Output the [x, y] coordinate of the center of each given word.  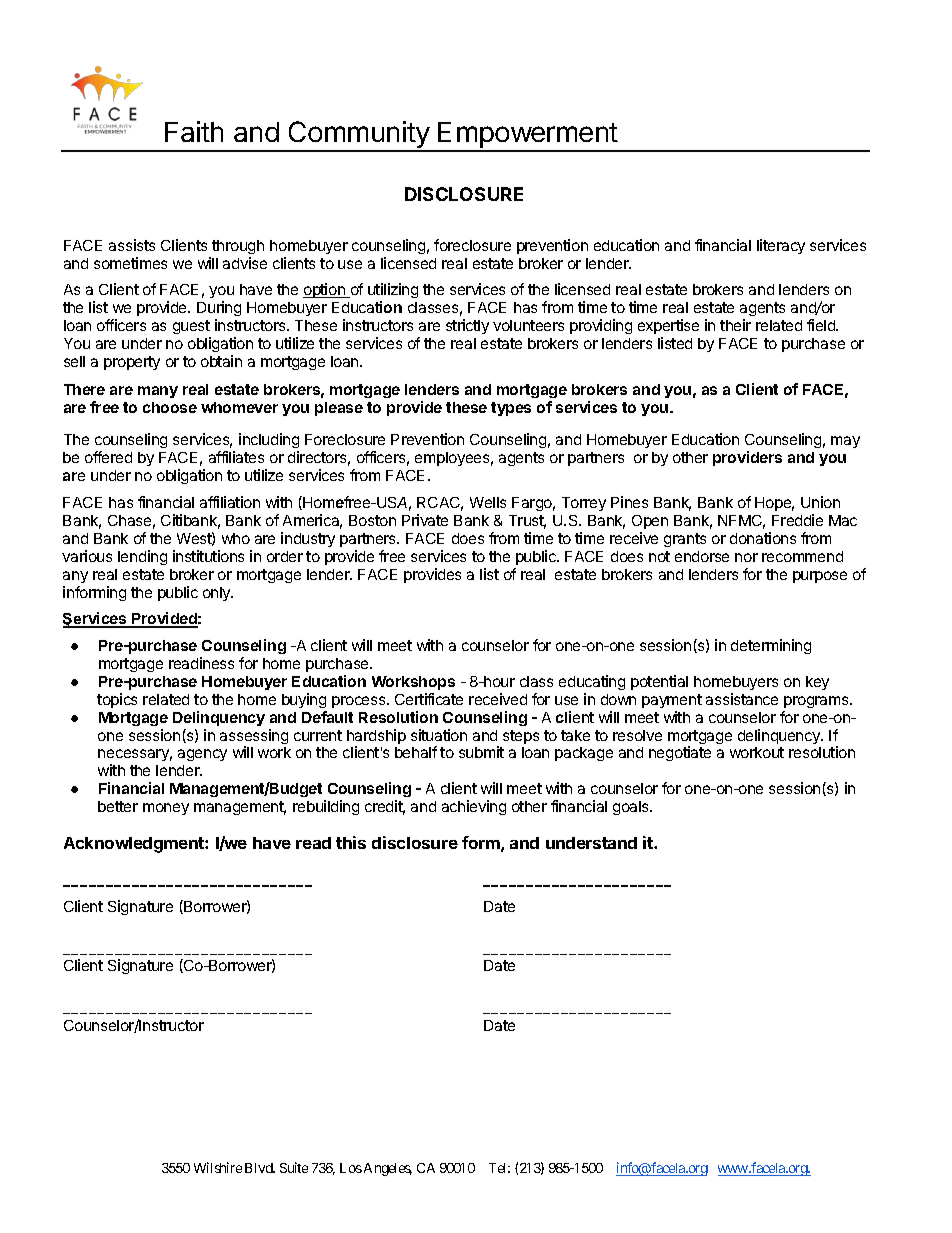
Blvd [260, 1168]
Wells [488, 502]
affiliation [230, 502]
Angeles [388, 1169]
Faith [194, 131]
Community [358, 136]
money [166, 809]
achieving [474, 807]
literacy [781, 246]
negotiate [680, 753]
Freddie [797, 520]
